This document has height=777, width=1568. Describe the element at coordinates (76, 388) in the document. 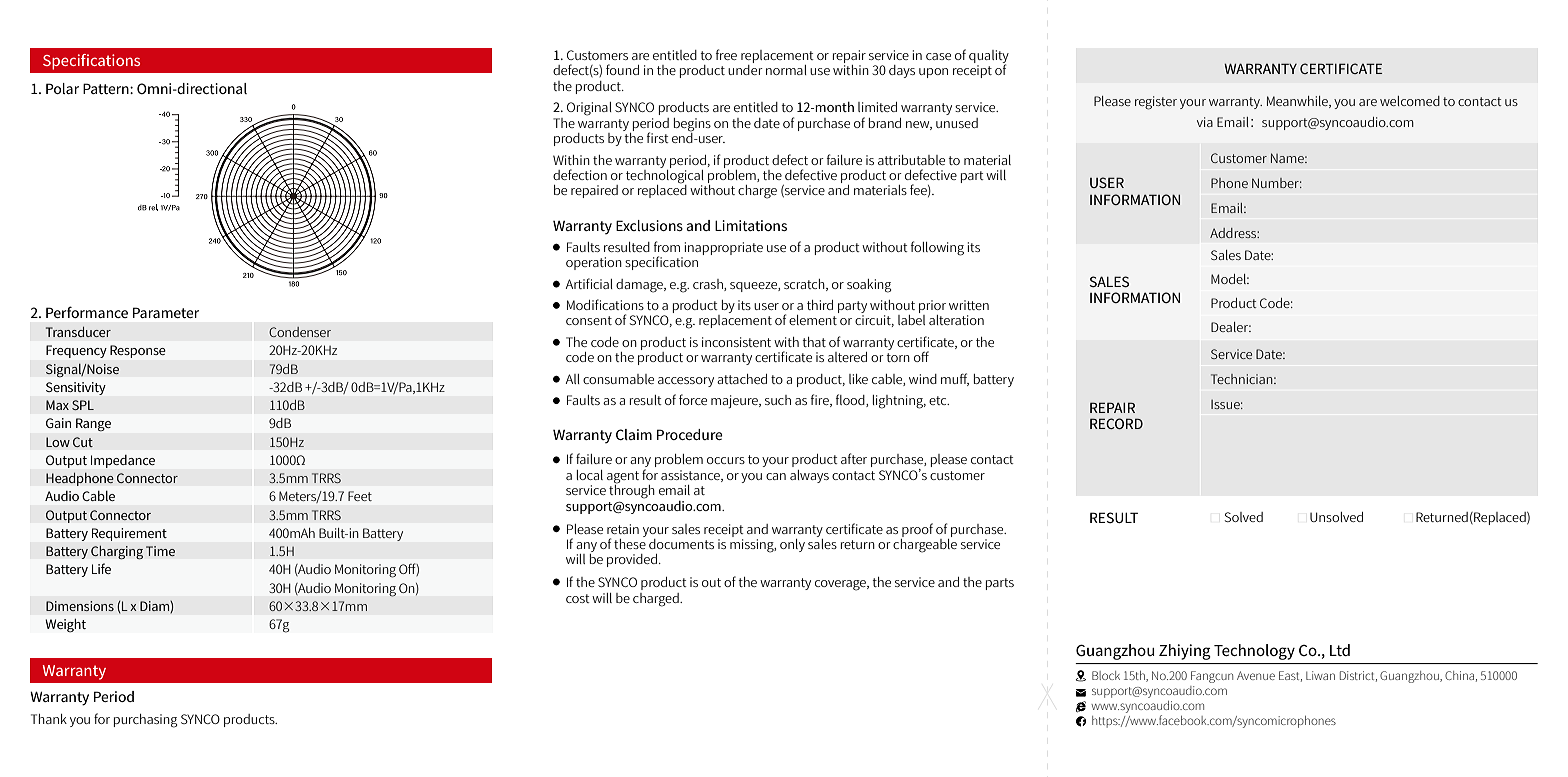

I see `Sensitivity` at that location.
